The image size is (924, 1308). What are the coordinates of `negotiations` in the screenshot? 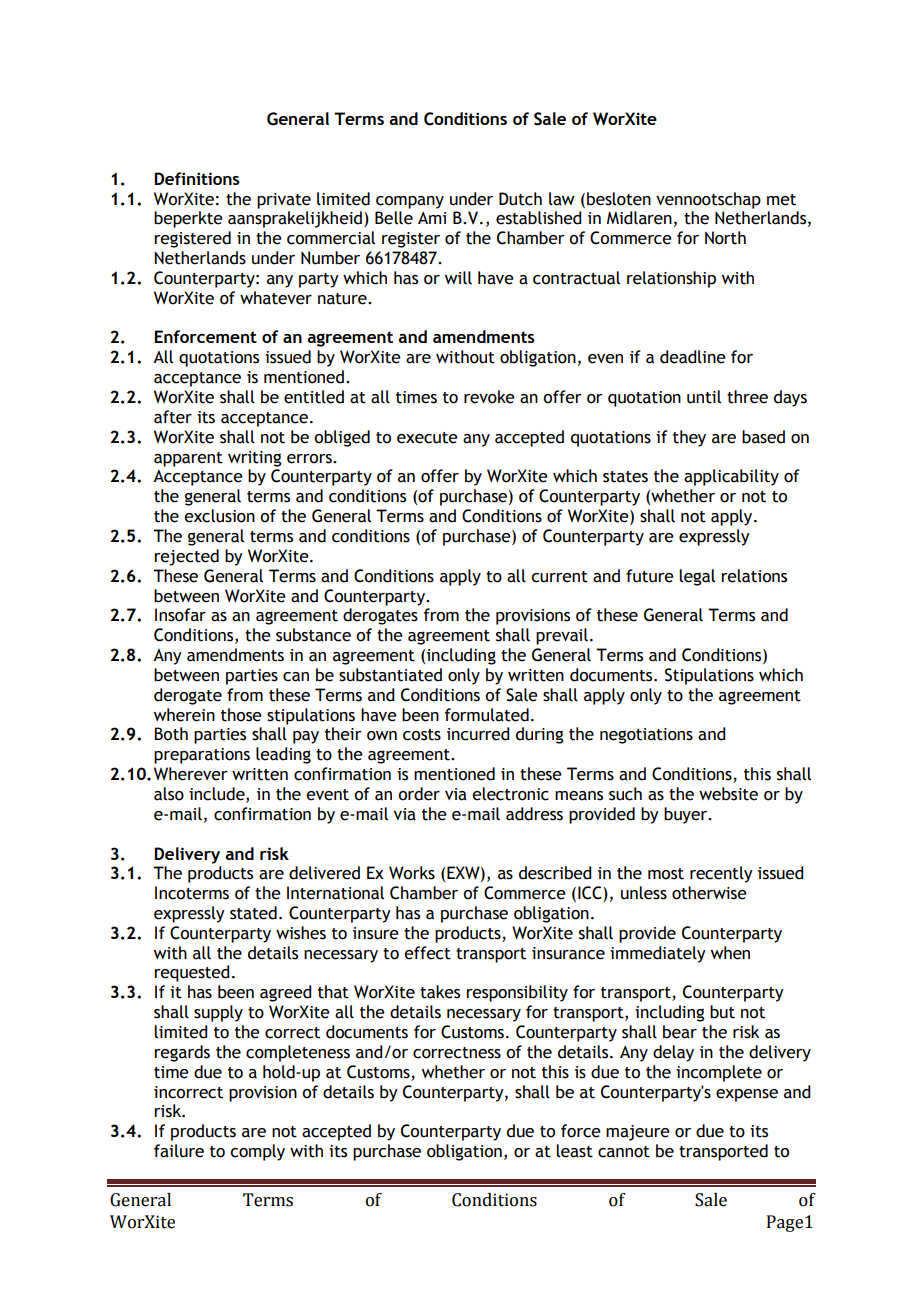 It's located at (646, 736).
